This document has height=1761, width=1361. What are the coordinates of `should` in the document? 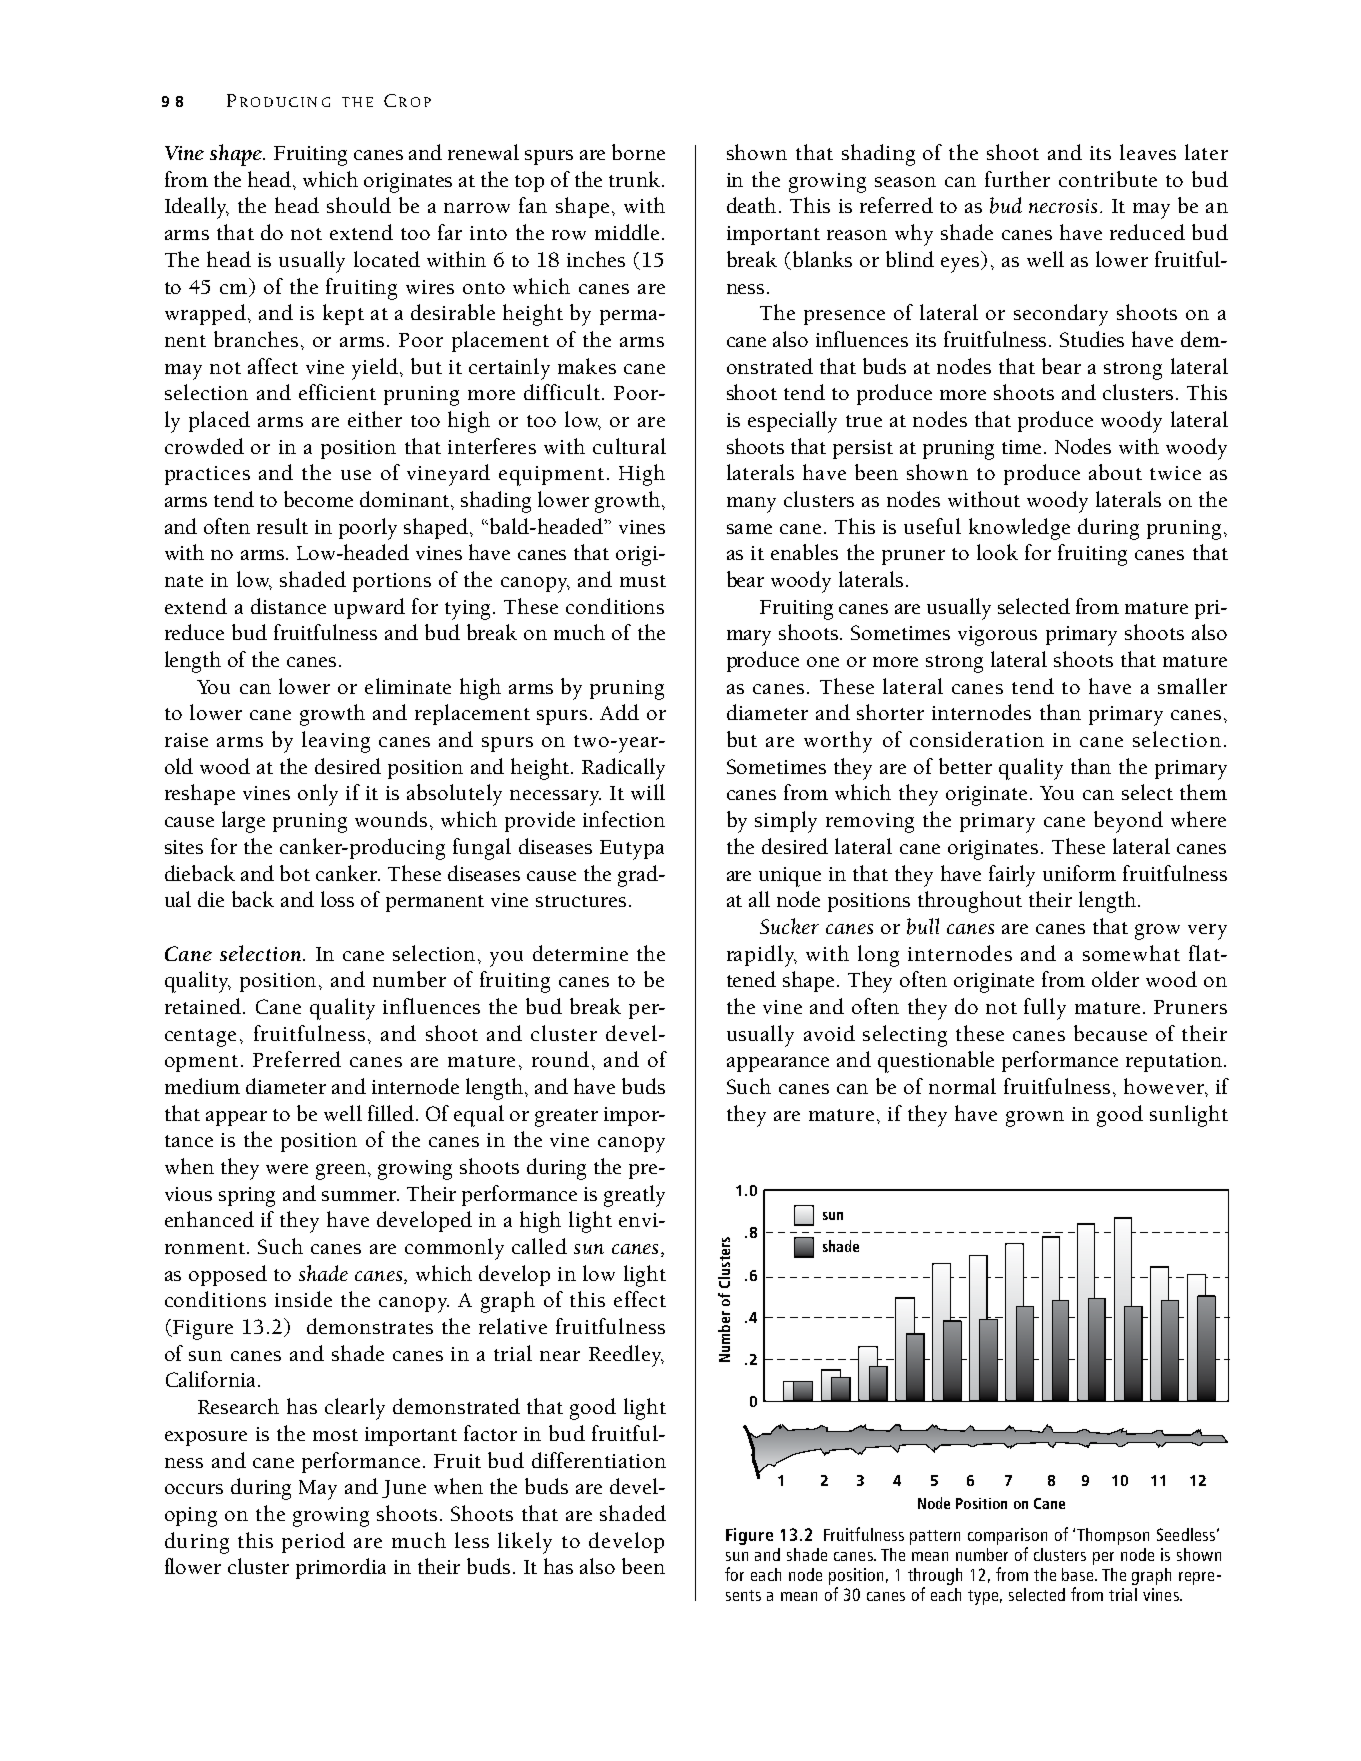 It's located at (359, 205).
